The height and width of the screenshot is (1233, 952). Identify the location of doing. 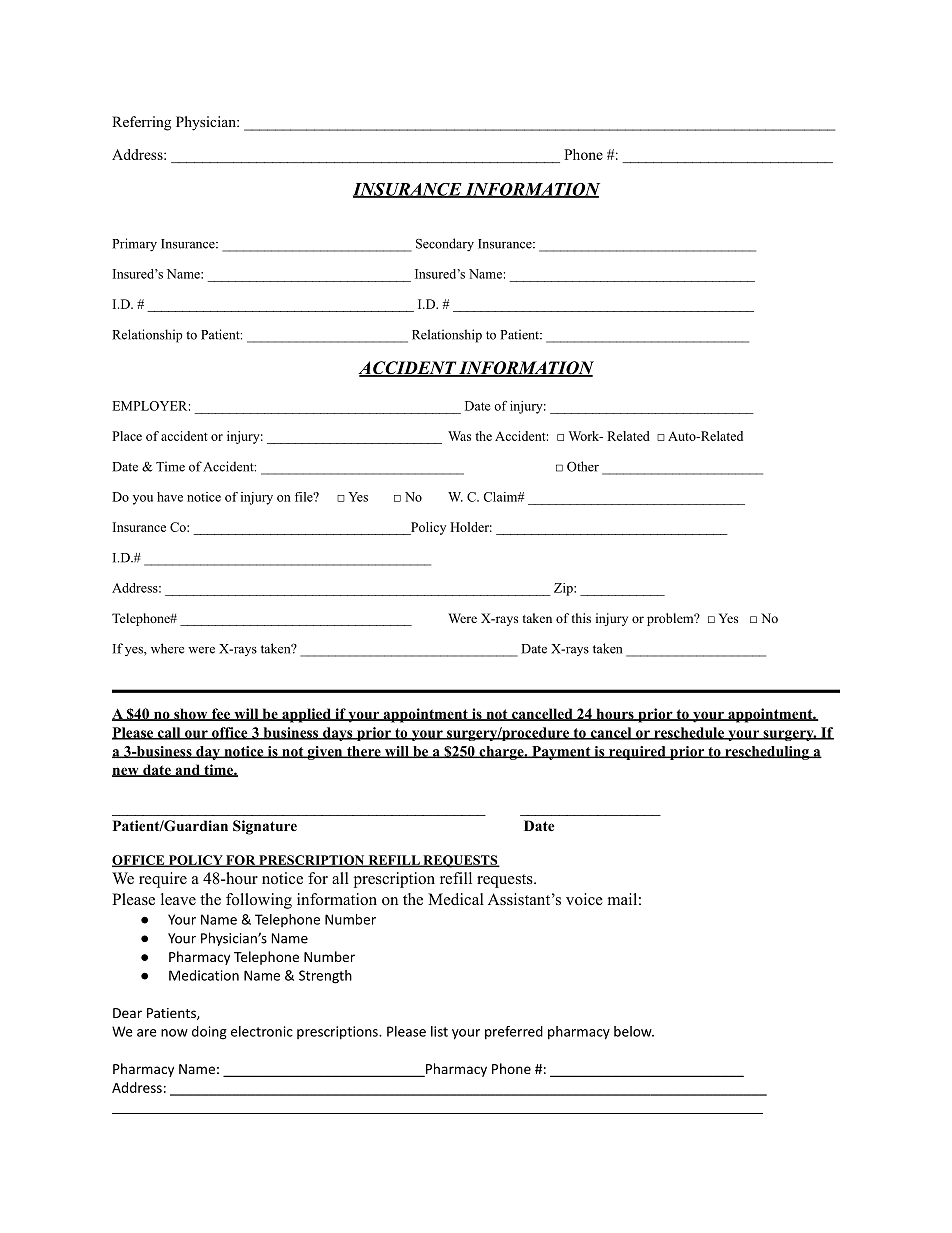
(209, 1033).
